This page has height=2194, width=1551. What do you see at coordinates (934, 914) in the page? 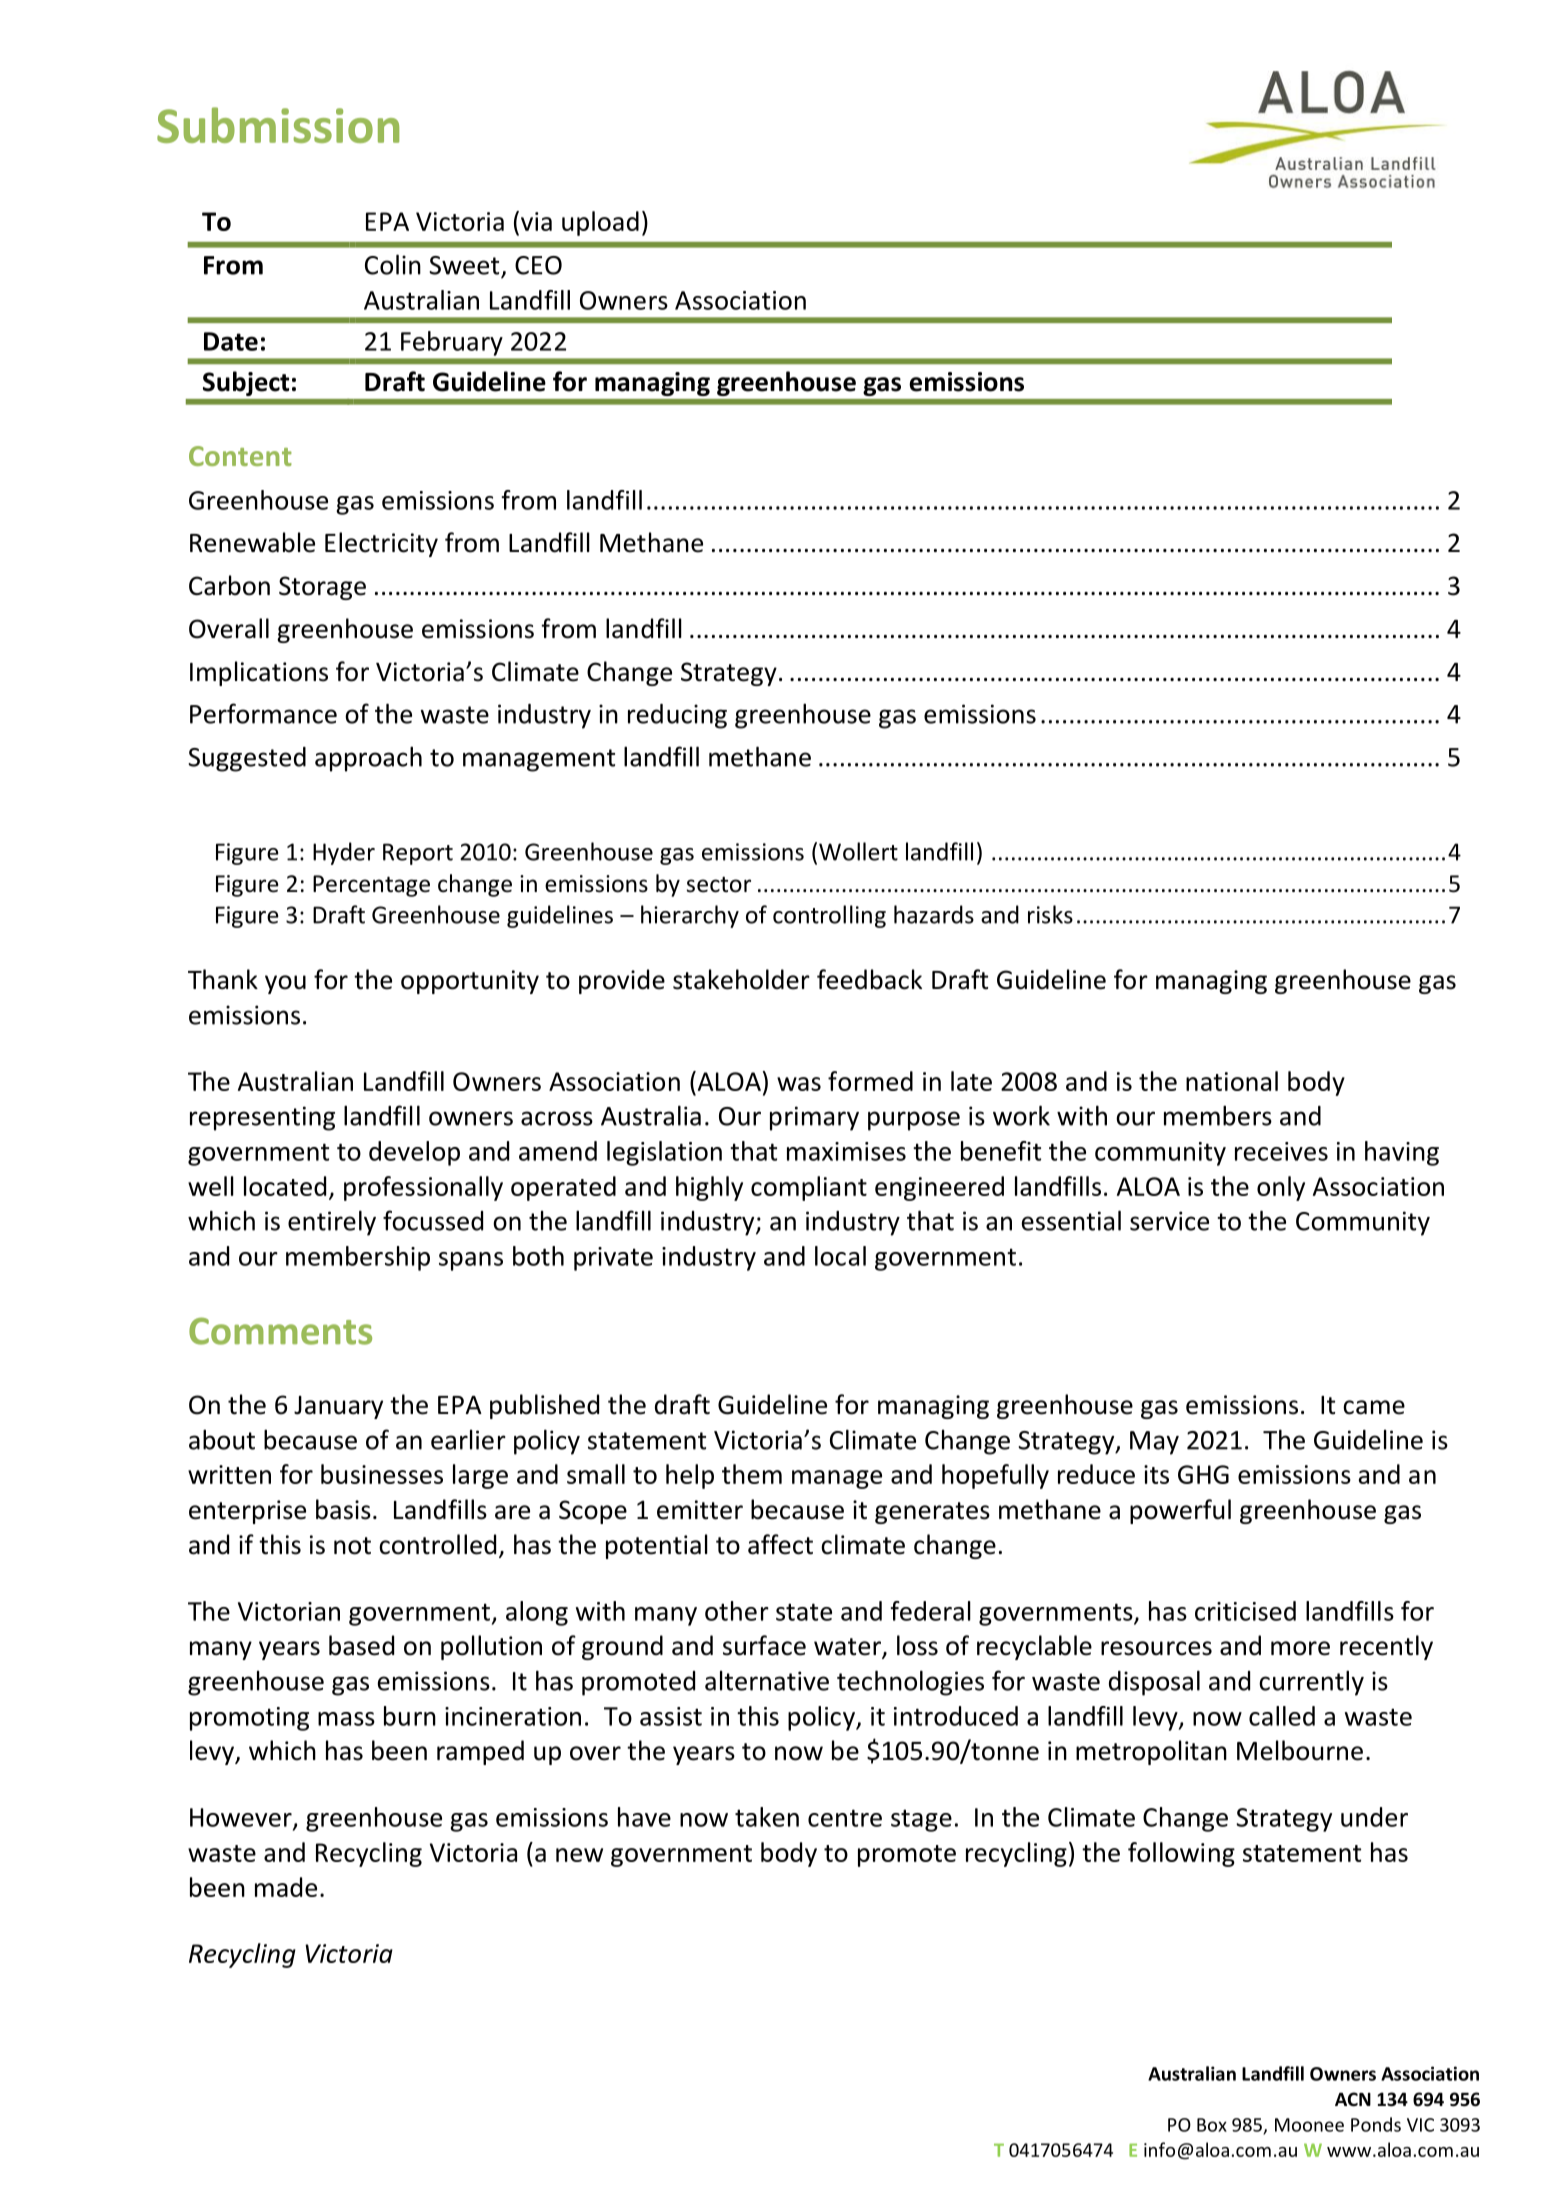
I see `hazards` at bounding box center [934, 914].
